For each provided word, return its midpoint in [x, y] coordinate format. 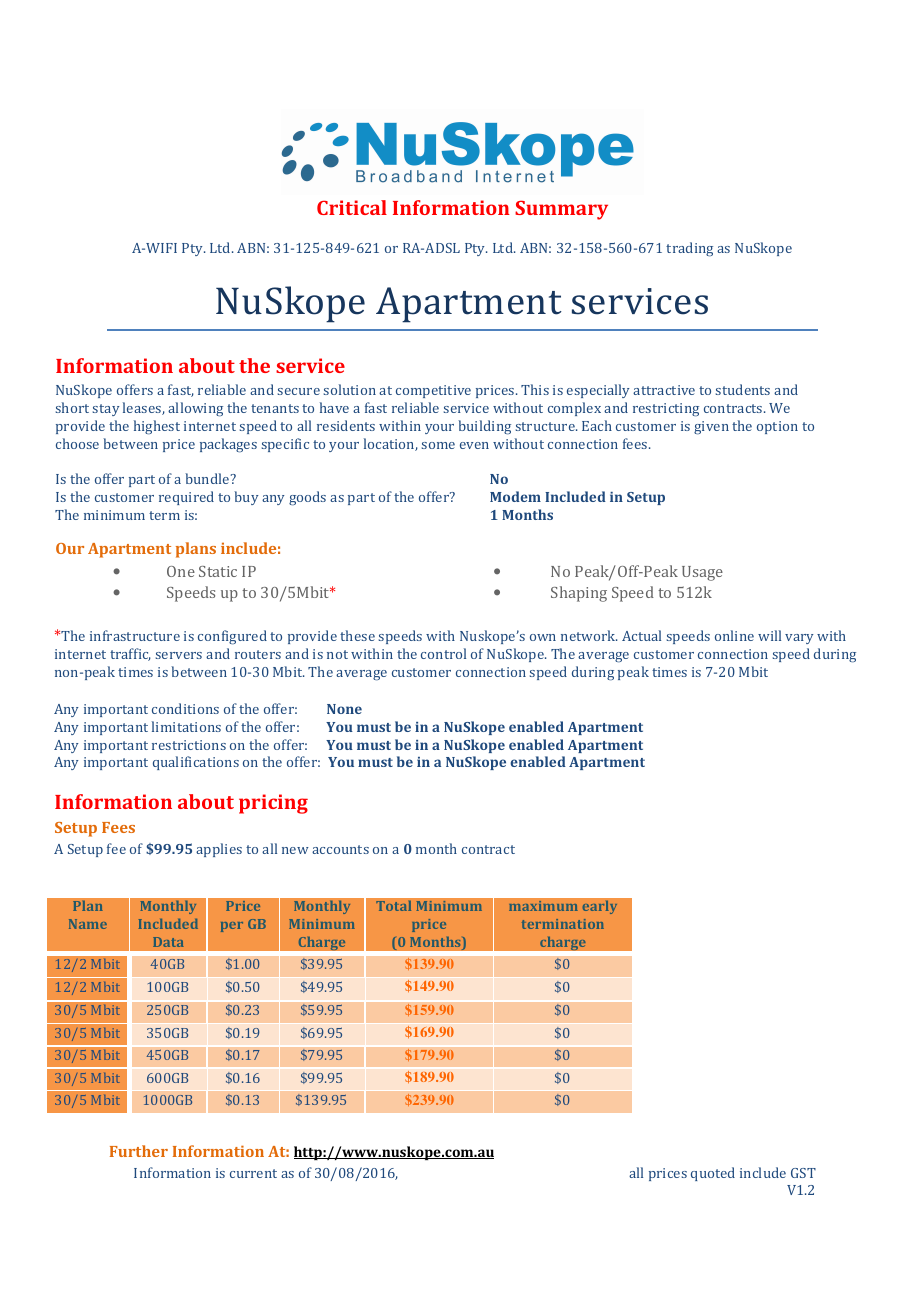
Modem [515, 496]
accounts [340, 849]
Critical [352, 207]
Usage [702, 573]
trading [689, 249]
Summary [561, 210]
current [253, 1173]
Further [139, 1151]
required [186, 498]
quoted [713, 1174]
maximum [543, 906]
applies [219, 850]
